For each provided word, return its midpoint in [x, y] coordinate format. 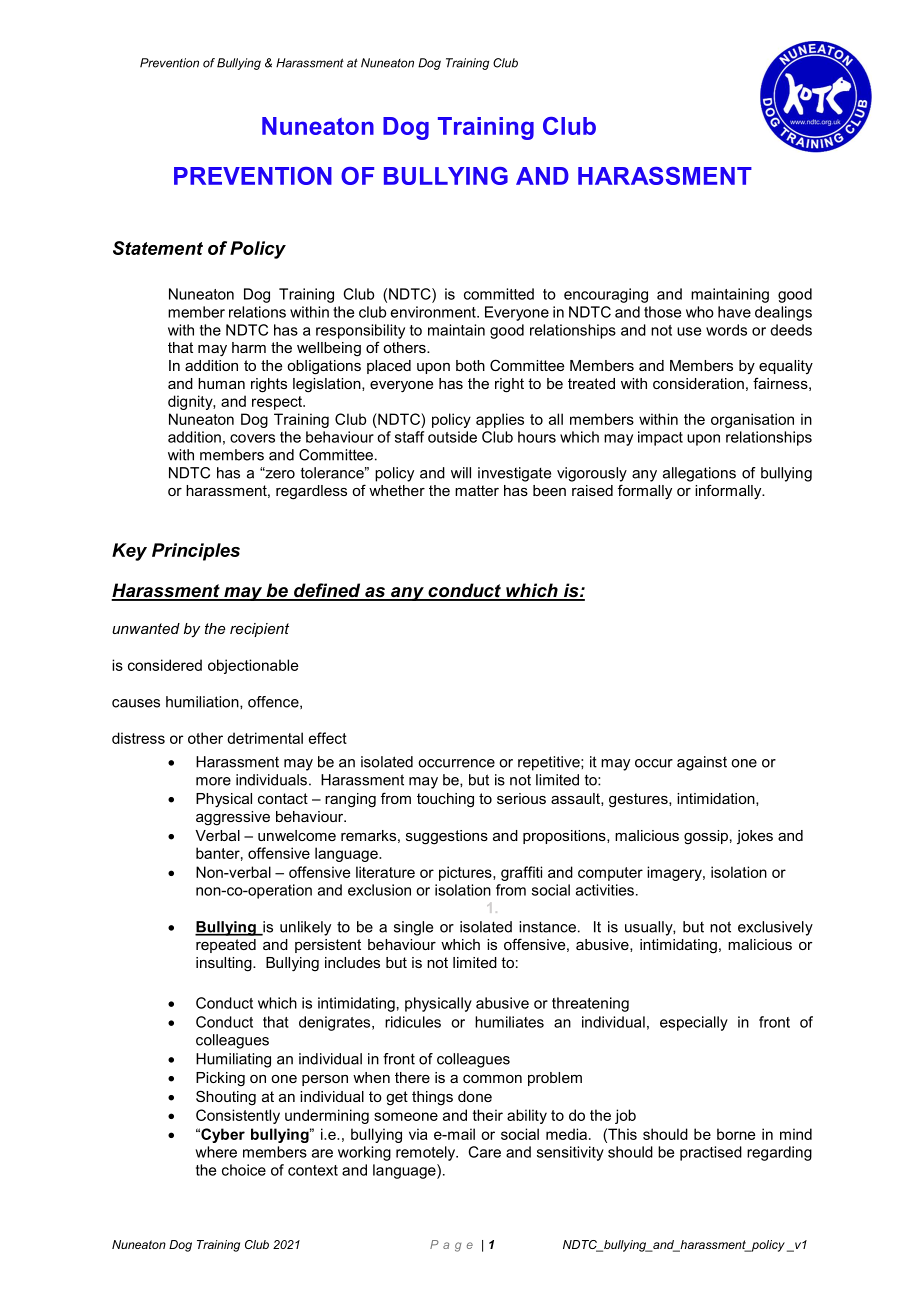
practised [711, 1153]
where [216, 1152]
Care [484, 1152]
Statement [158, 248]
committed [499, 294]
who [700, 312]
